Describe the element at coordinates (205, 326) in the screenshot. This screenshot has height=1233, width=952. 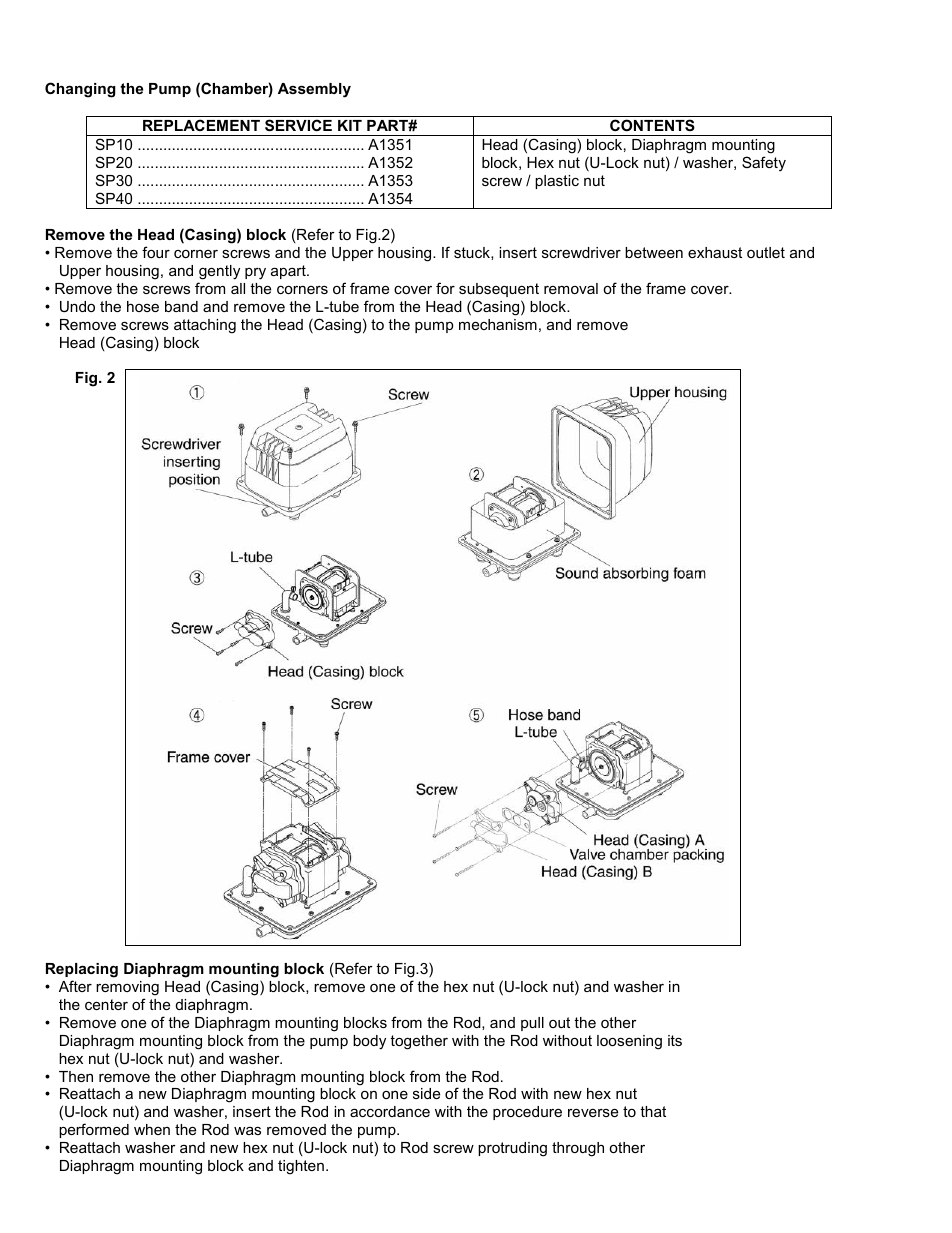
I see `attaching` at that location.
